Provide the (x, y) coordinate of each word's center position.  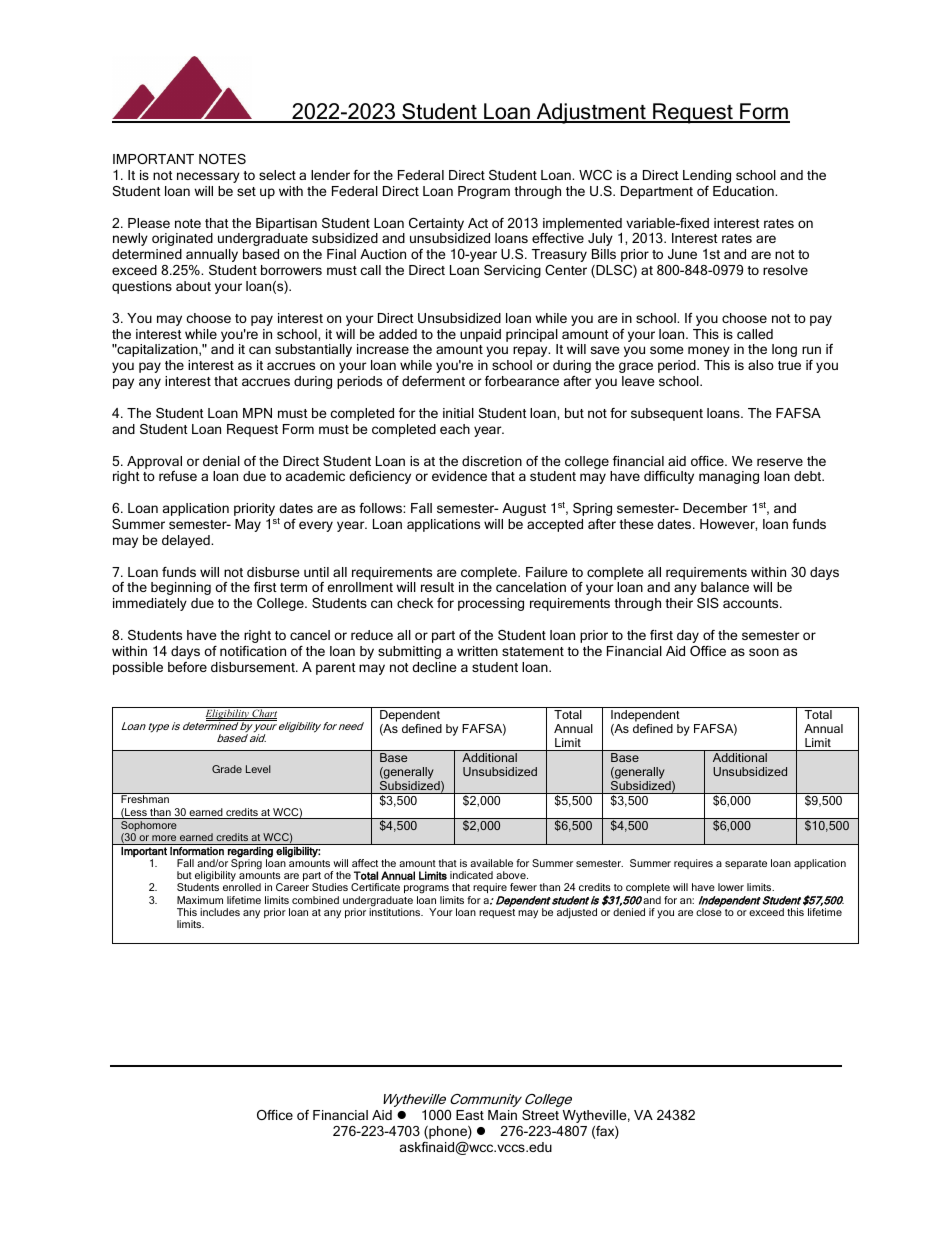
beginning (181, 588)
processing (491, 604)
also (761, 365)
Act (478, 223)
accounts (752, 603)
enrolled (242, 887)
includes (220, 912)
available (491, 863)
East (470, 1115)
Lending (707, 176)
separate (746, 864)
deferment (433, 381)
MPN (257, 413)
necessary (208, 177)
